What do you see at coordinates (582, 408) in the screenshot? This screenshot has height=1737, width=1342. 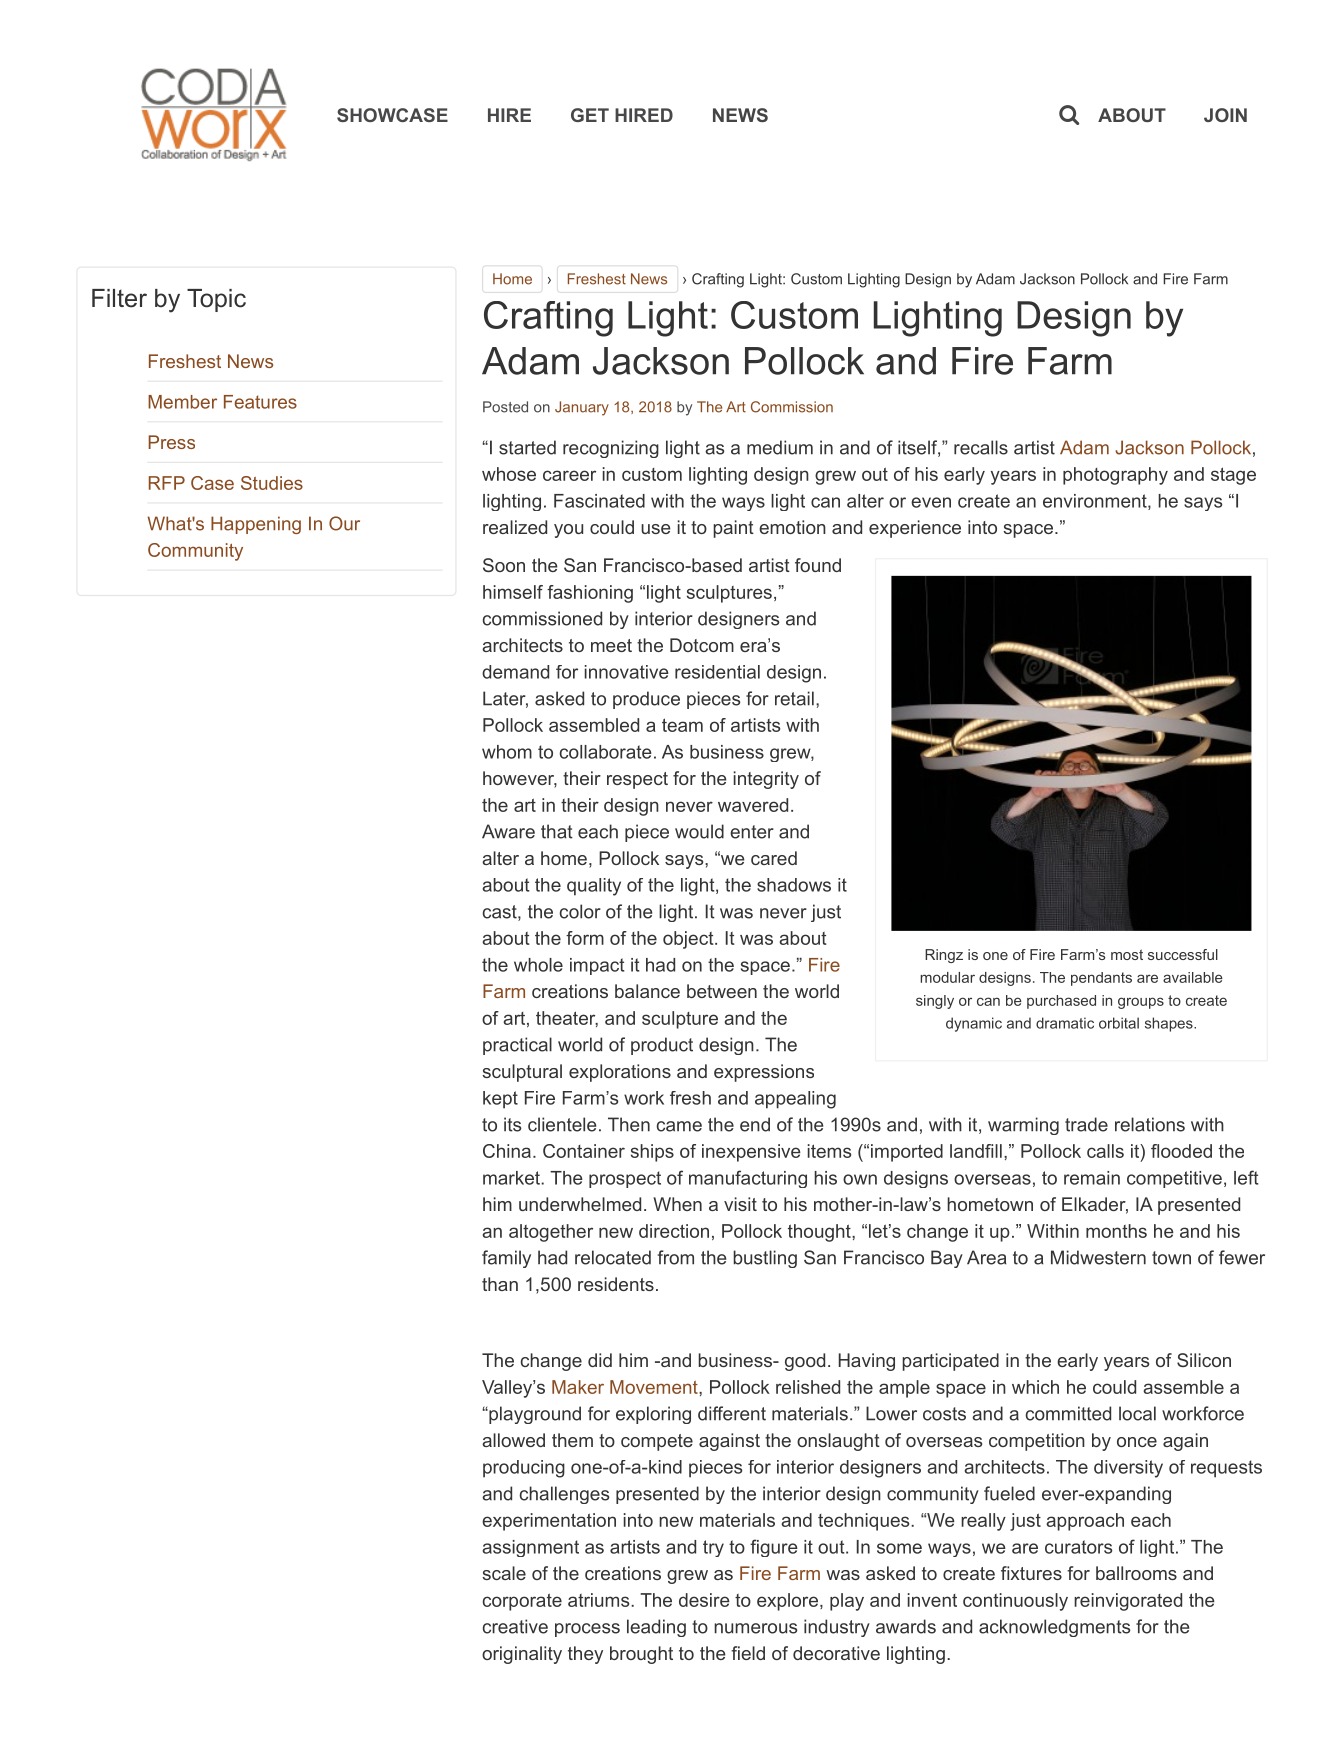 I see `January` at bounding box center [582, 408].
